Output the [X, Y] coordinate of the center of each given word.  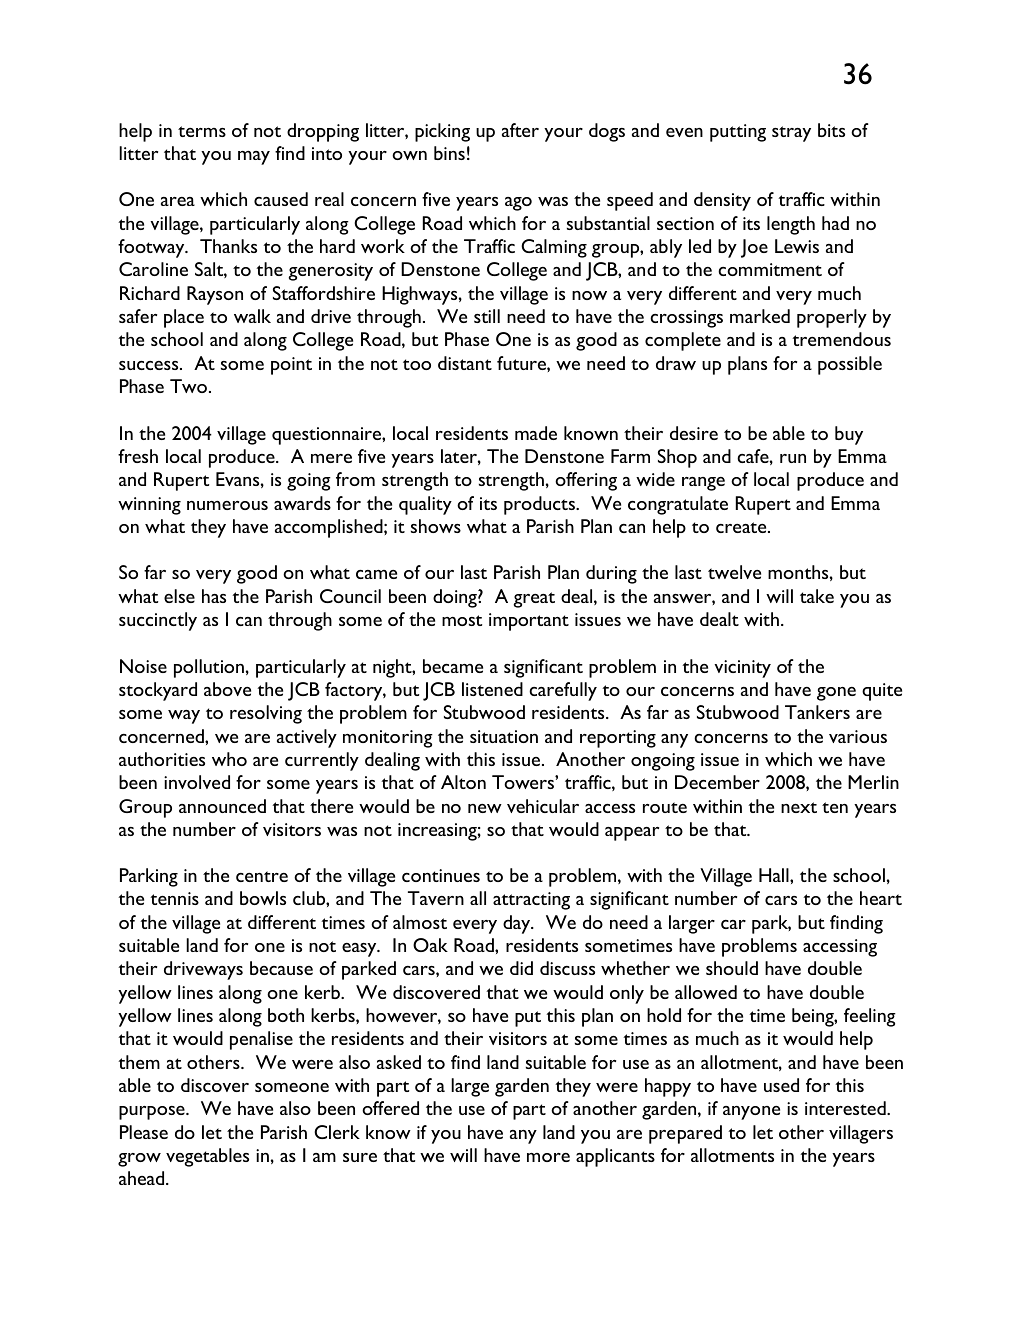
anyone [751, 1113]
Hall [775, 875]
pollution [209, 668]
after [520, 130]
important [529, 622]
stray [791, 134]
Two [188, 386]
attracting [531, 901]
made [536, 433]
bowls [263, 898]
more [548, 1157]
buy [849, 435]
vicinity [742, 669]
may [254, 158]
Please [144, 1132]
